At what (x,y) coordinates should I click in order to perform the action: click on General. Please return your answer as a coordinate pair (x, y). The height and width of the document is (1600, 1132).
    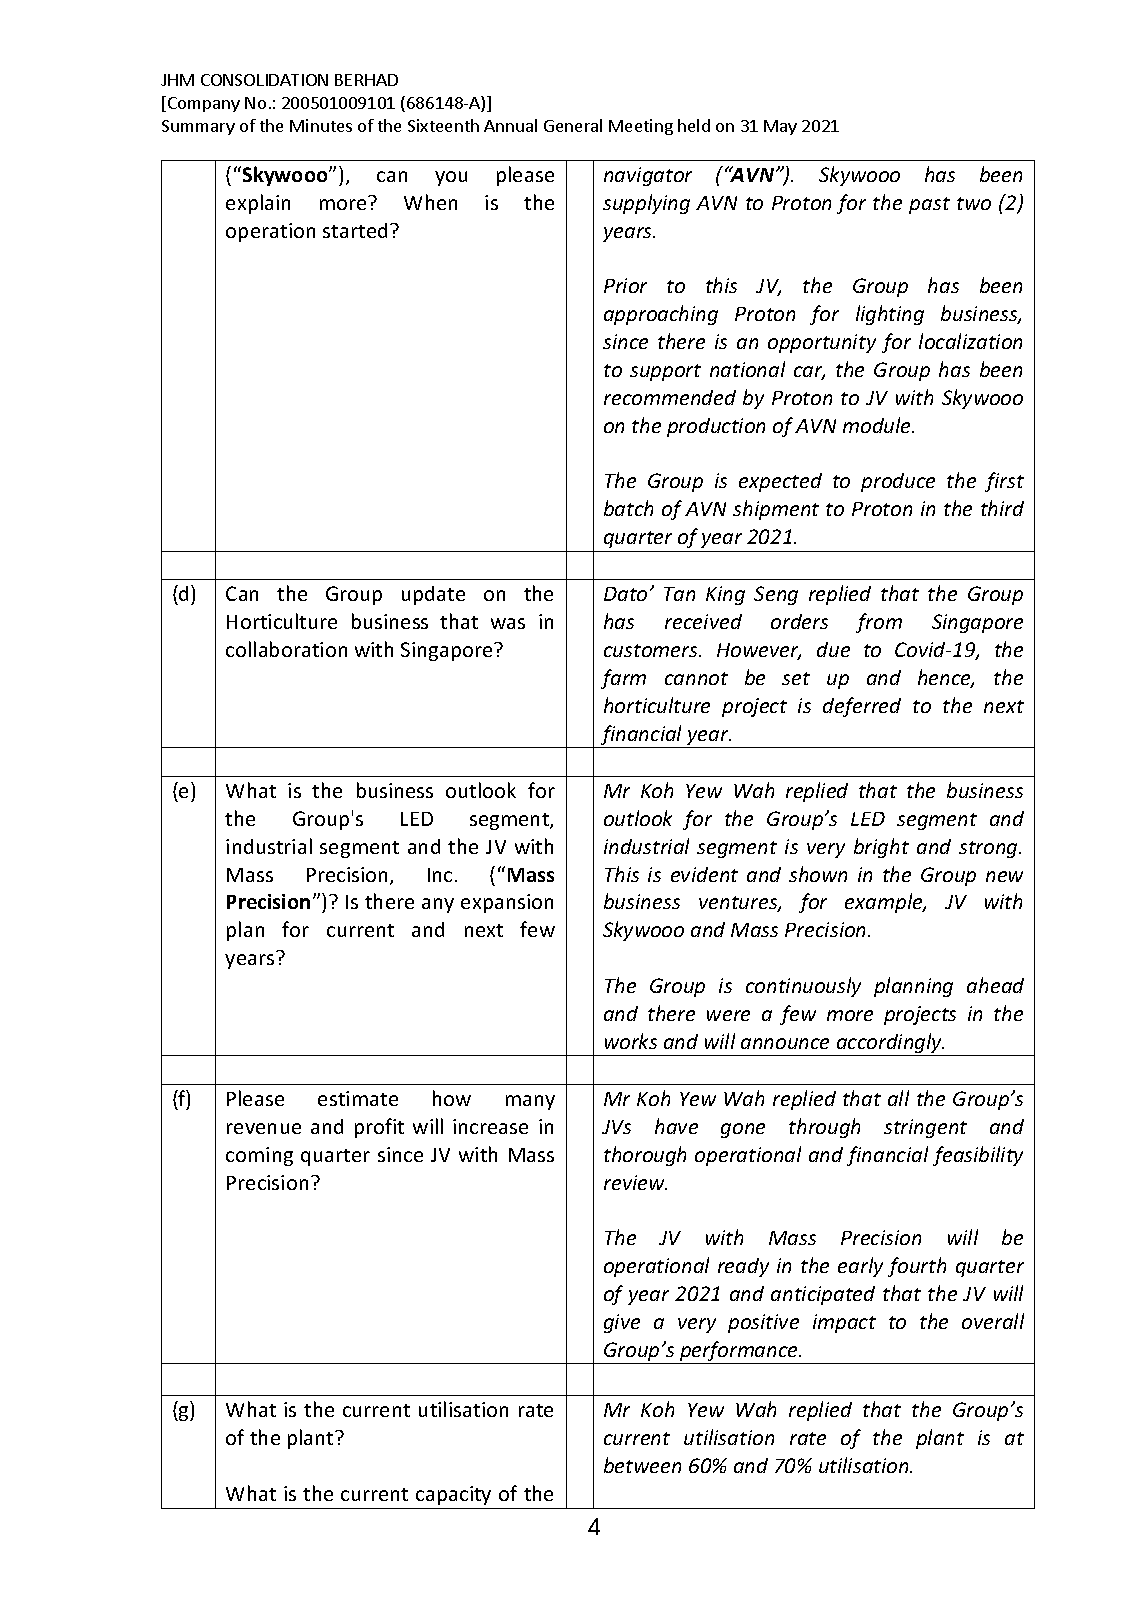
    Looking at the image, I should click on (573, 125).
